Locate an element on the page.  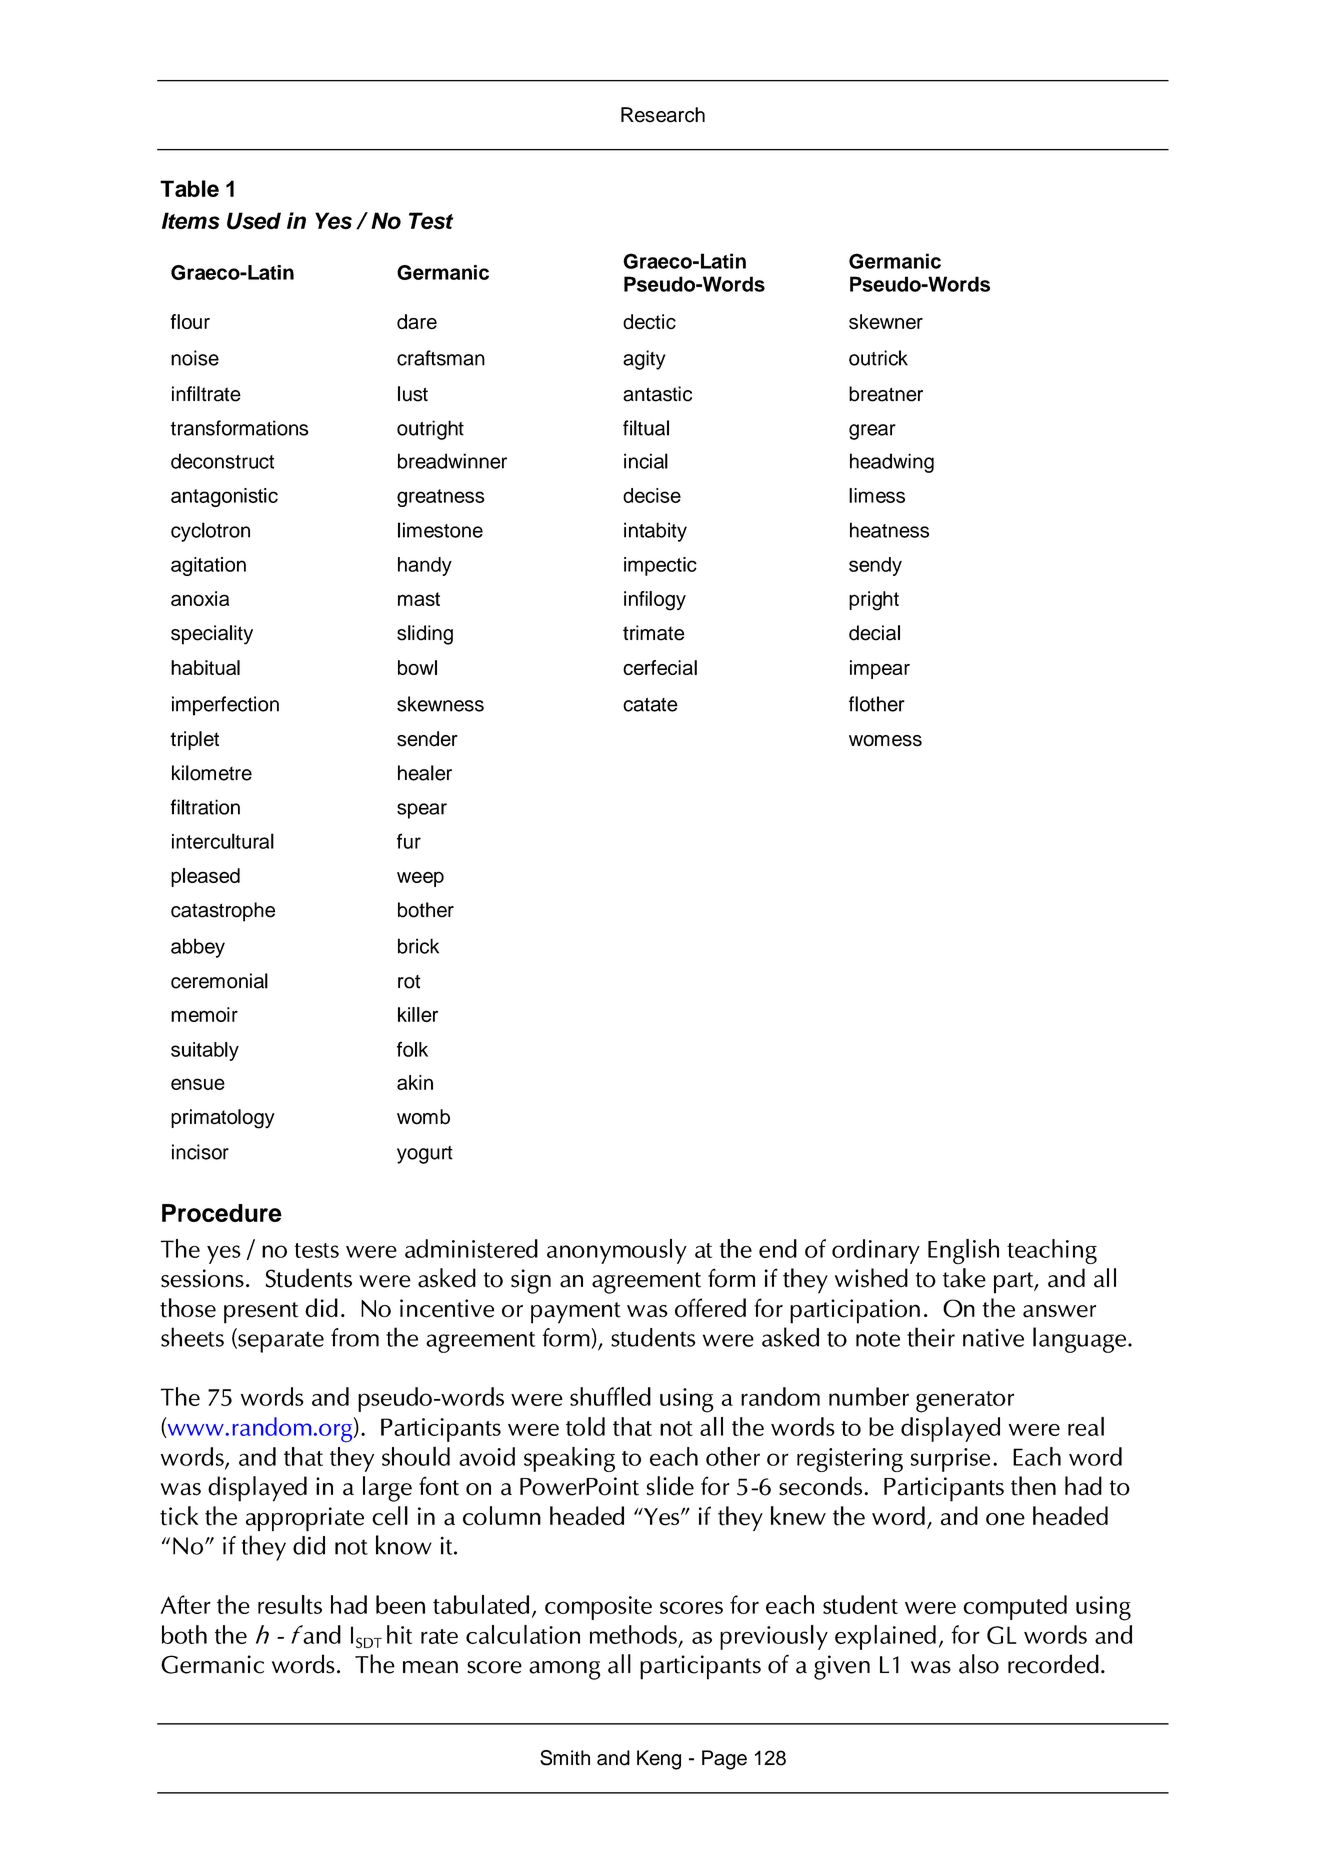
Research is located at coordinates (663, 115).
